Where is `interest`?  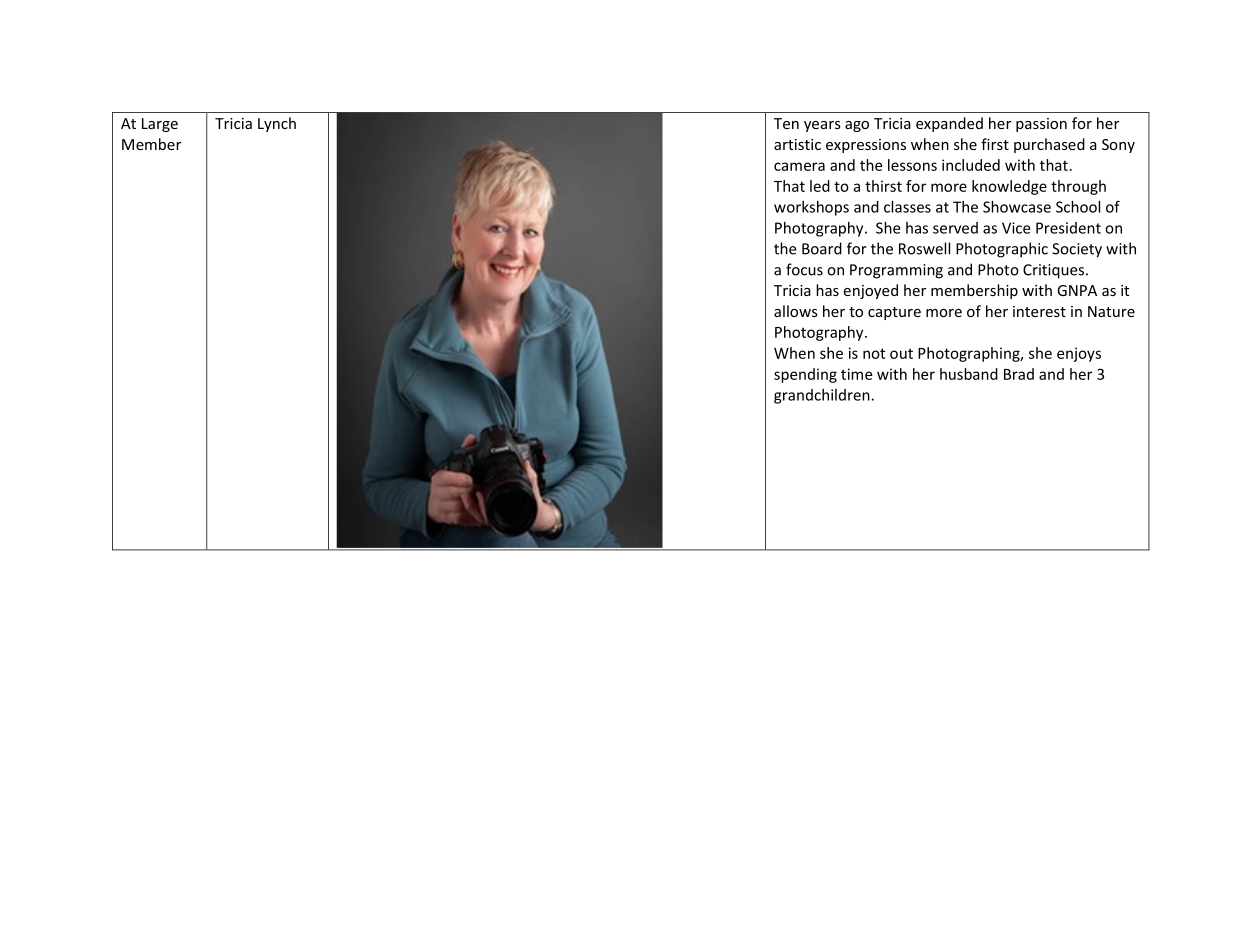
interest is located at coordinates (1039, 311).
